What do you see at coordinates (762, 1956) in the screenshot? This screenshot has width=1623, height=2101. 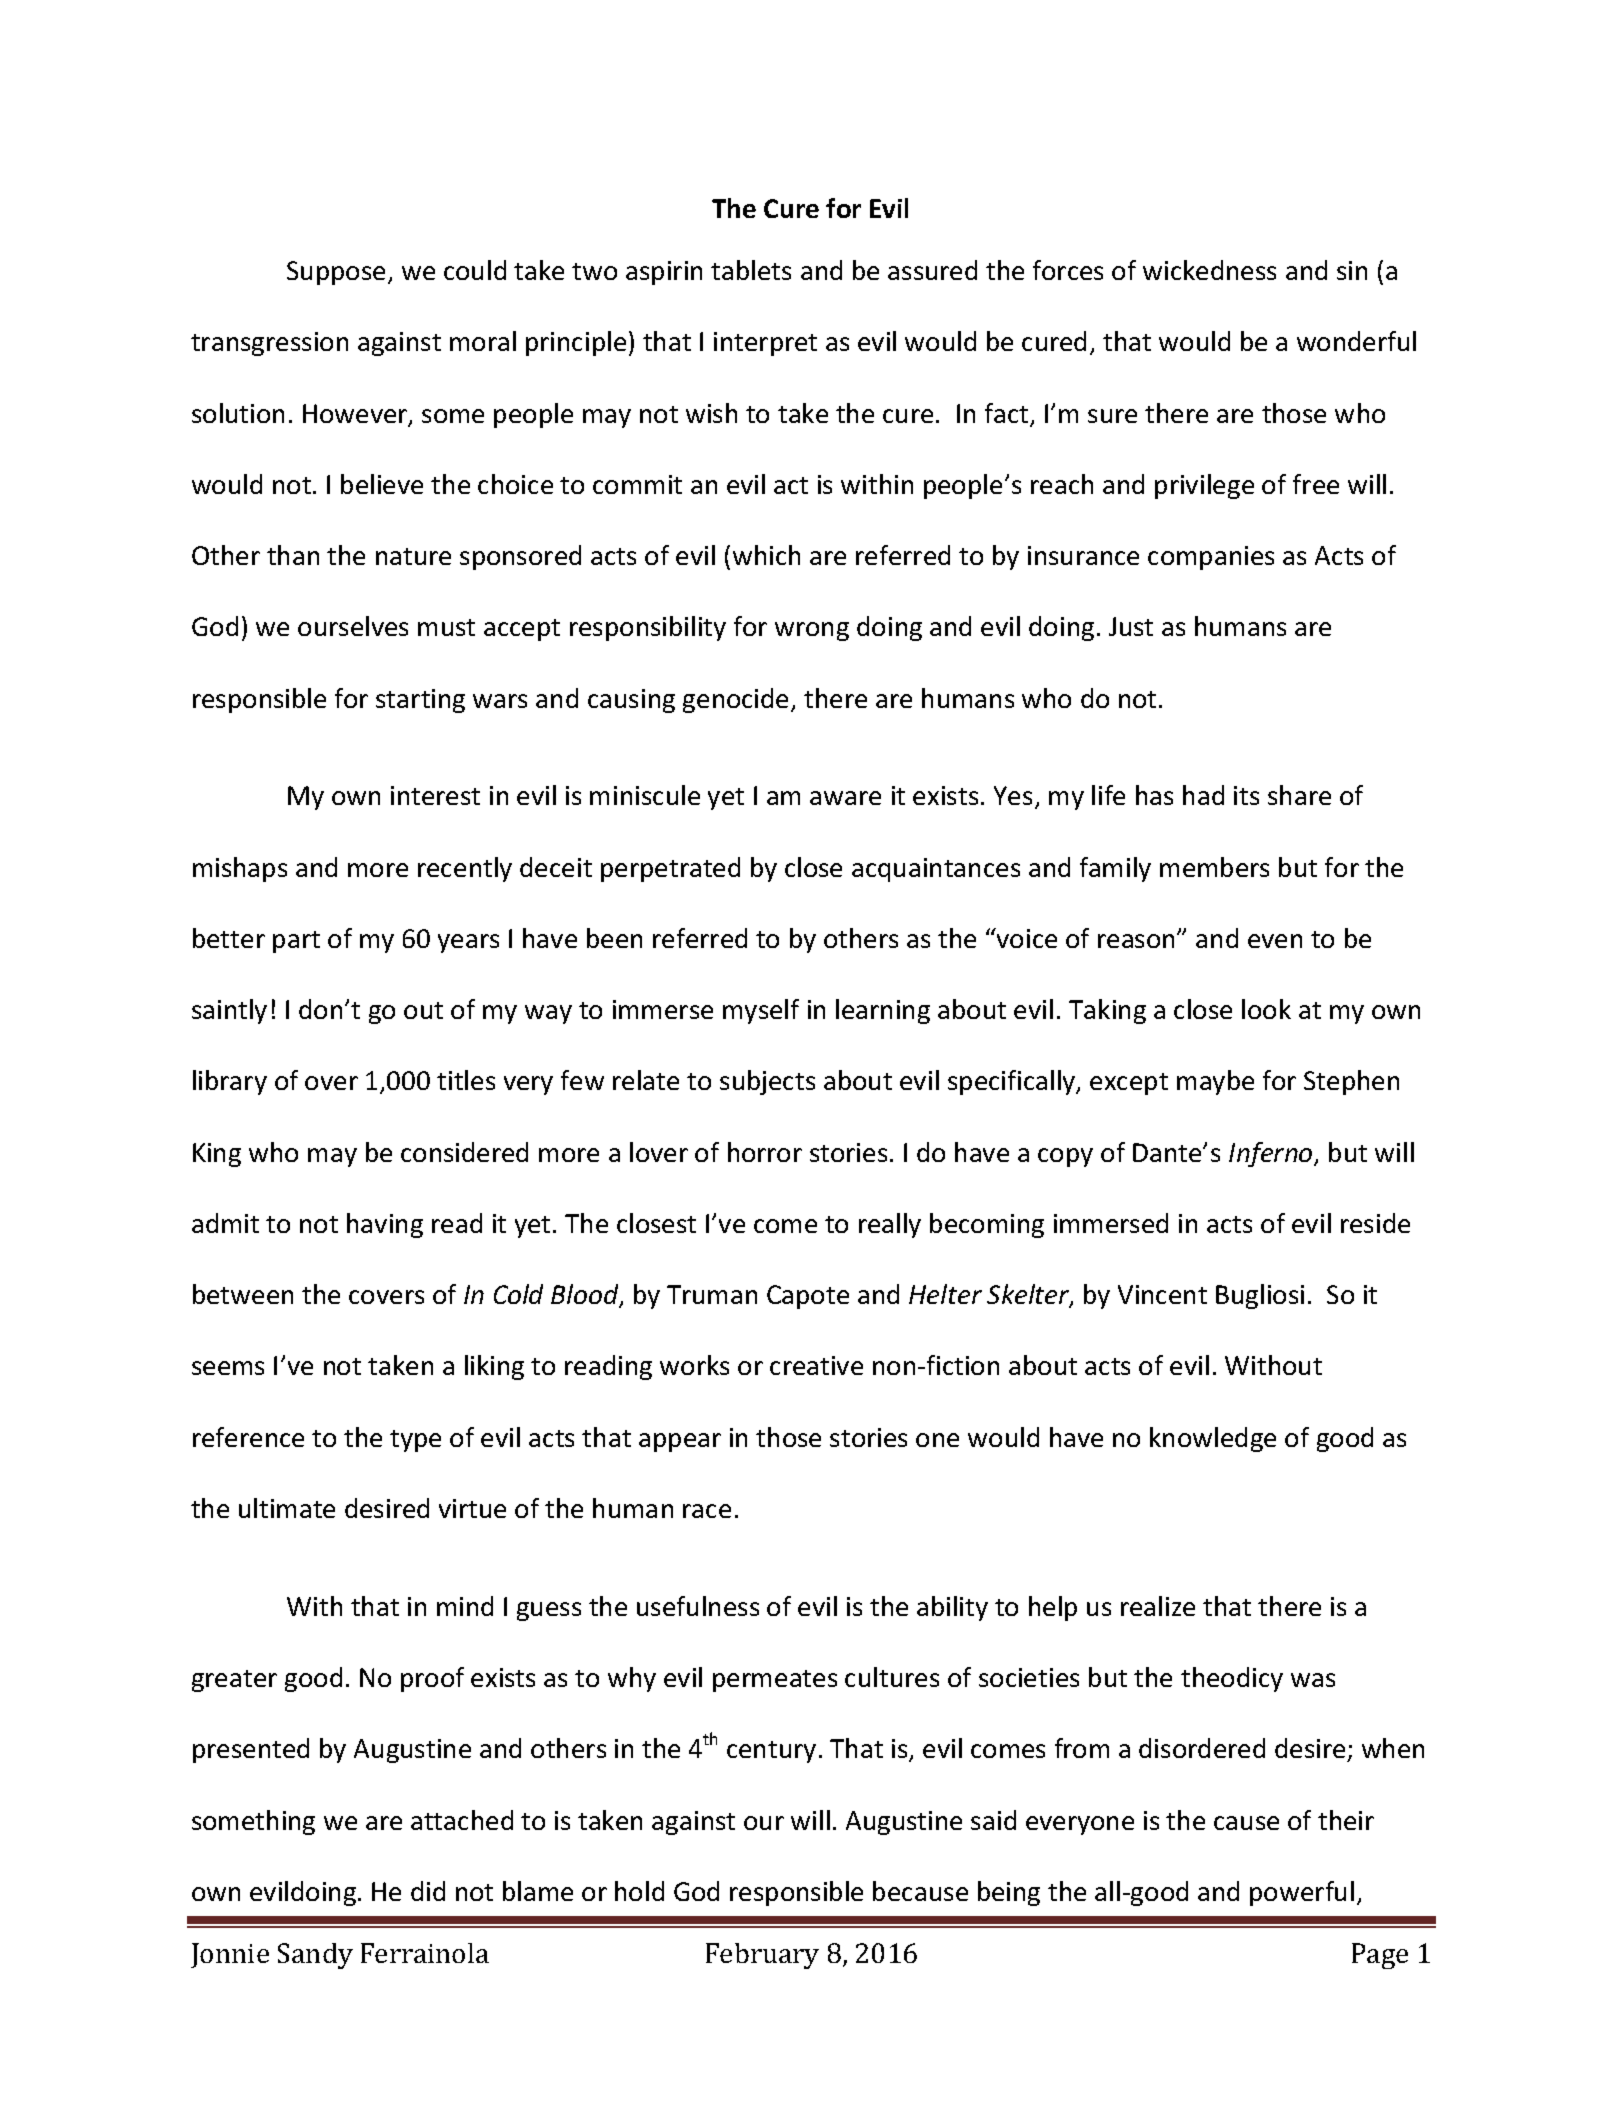 I see `February` at bounding box center [762, 1956].
